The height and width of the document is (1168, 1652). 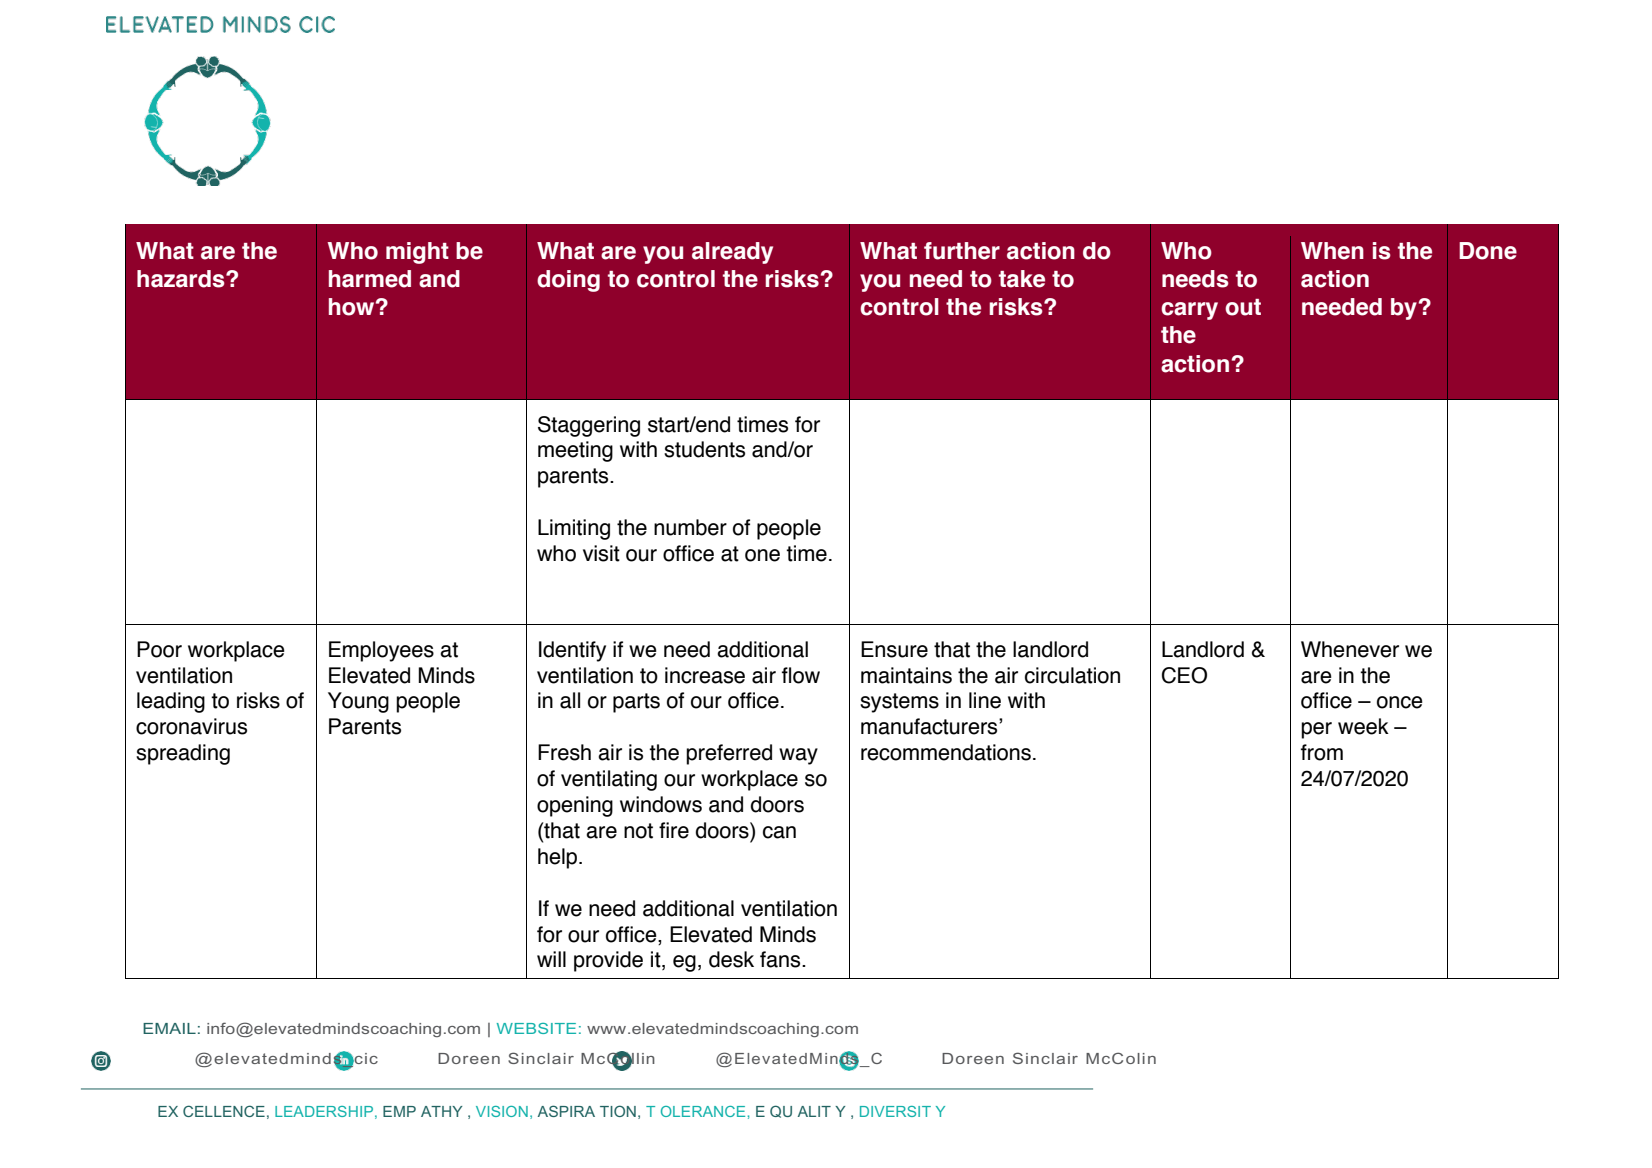 What do you see at coordinates (370, 279) in the document?
I see `harmed` at bounding box center [370, 279].
